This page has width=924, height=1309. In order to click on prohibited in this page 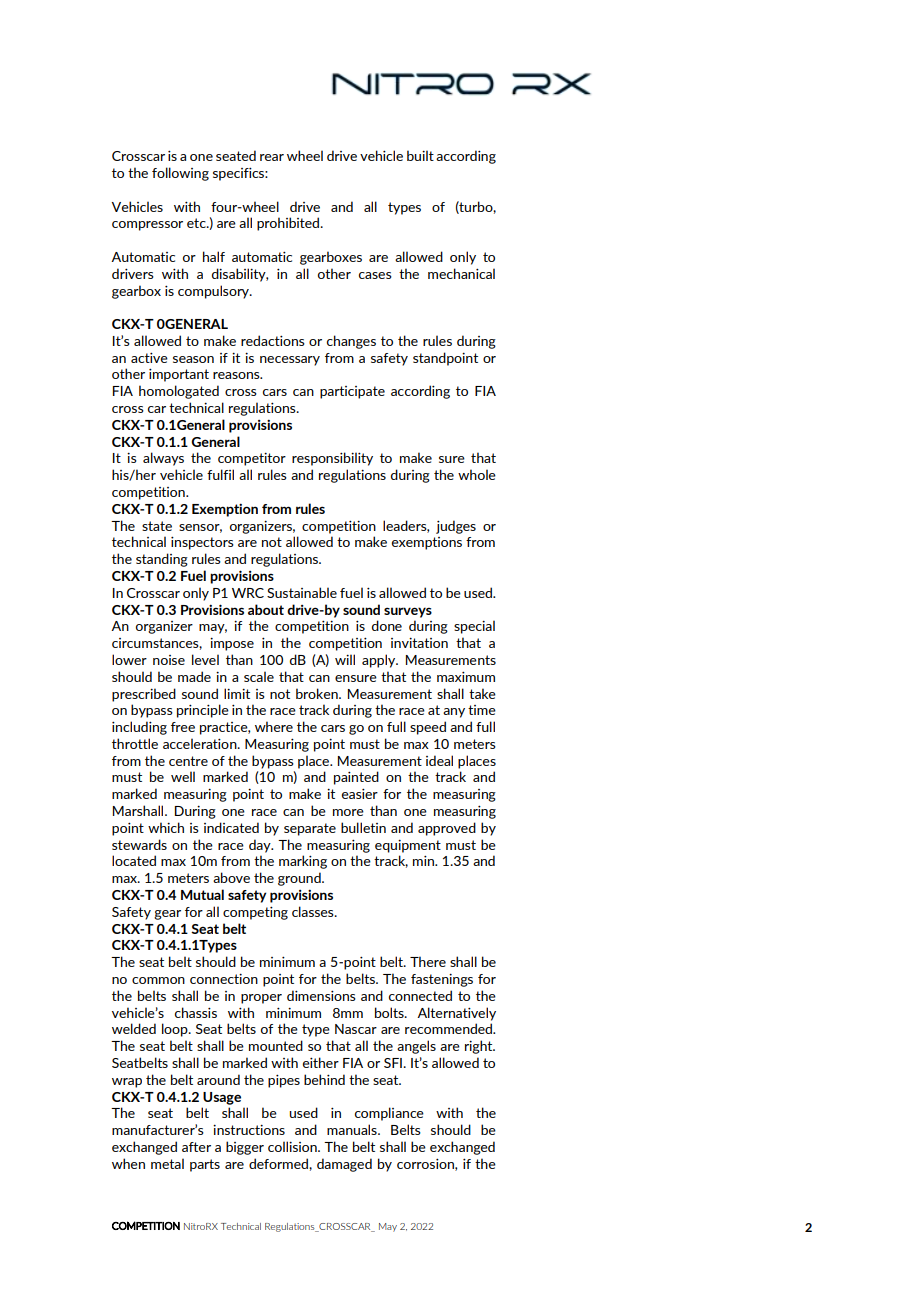, I will do `click(289, 224)`.
